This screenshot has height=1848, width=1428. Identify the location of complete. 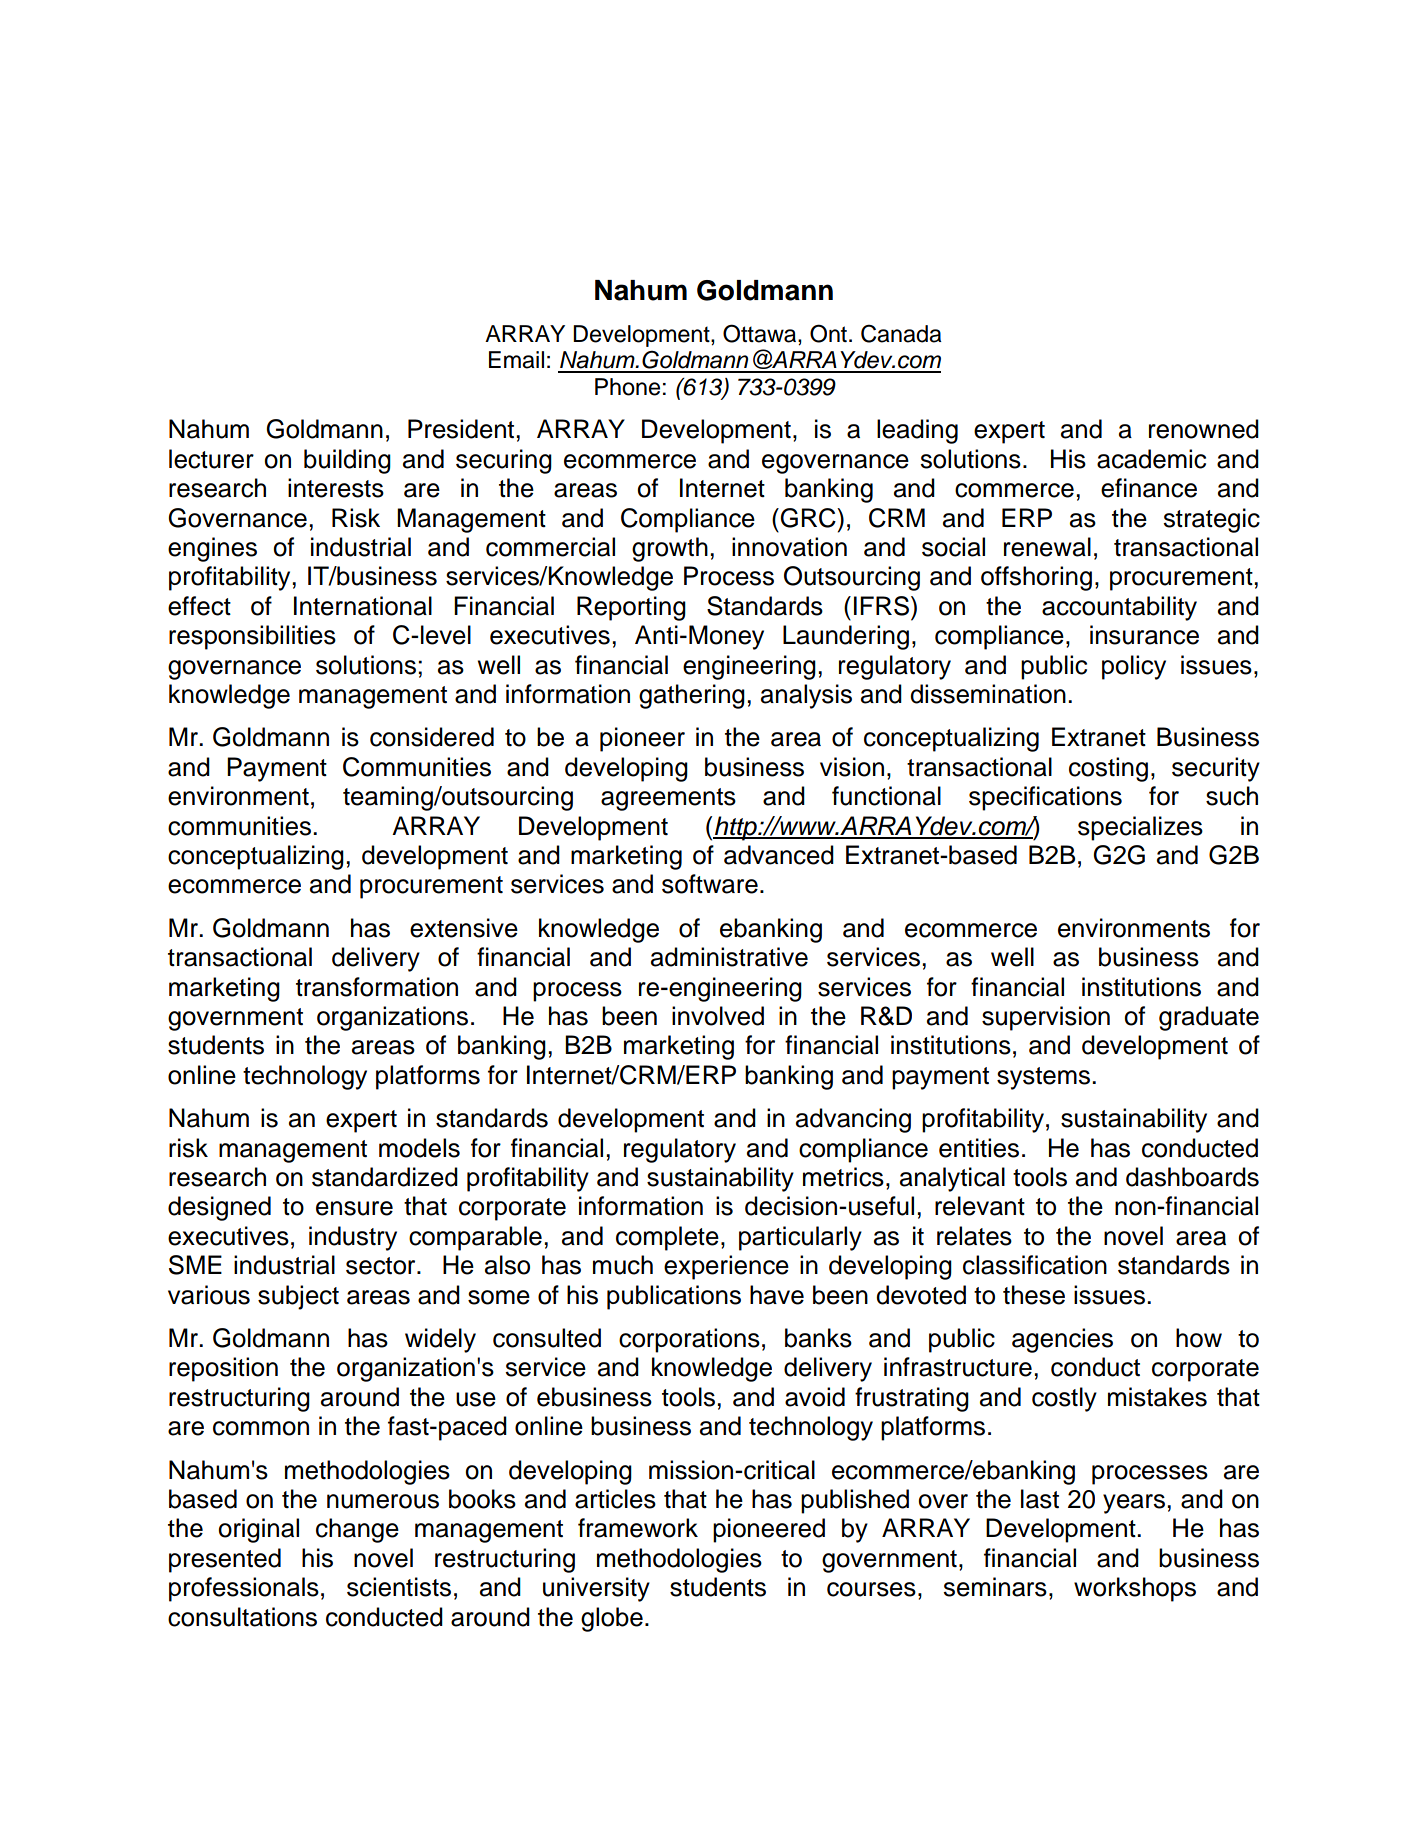
(667, 1238).
